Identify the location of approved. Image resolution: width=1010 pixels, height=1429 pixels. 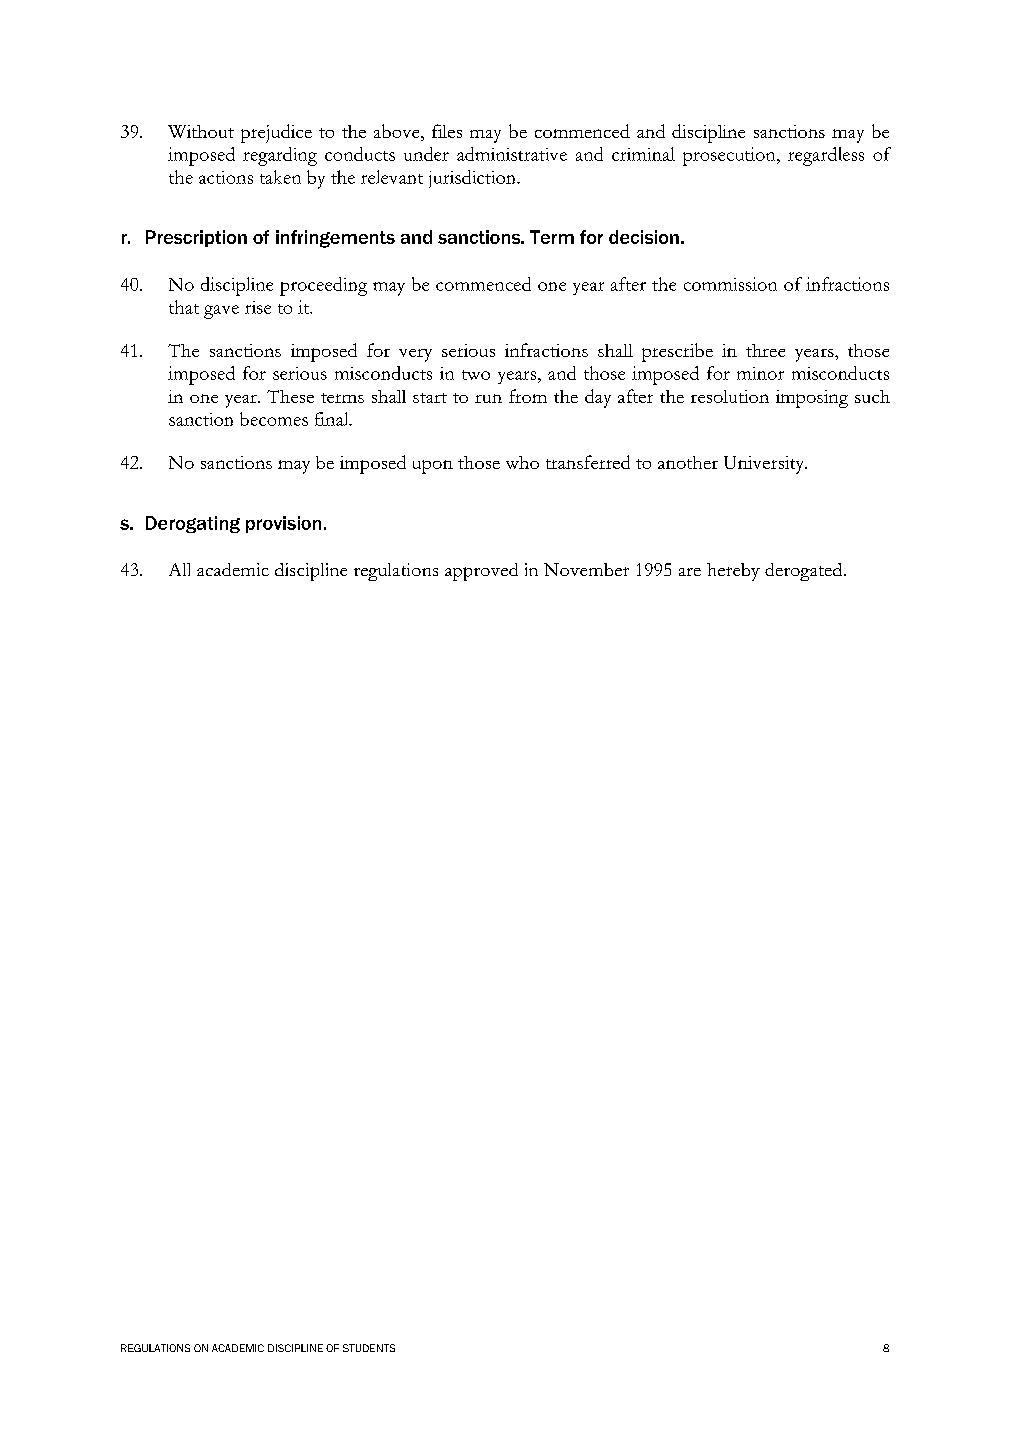
(481, 572).
